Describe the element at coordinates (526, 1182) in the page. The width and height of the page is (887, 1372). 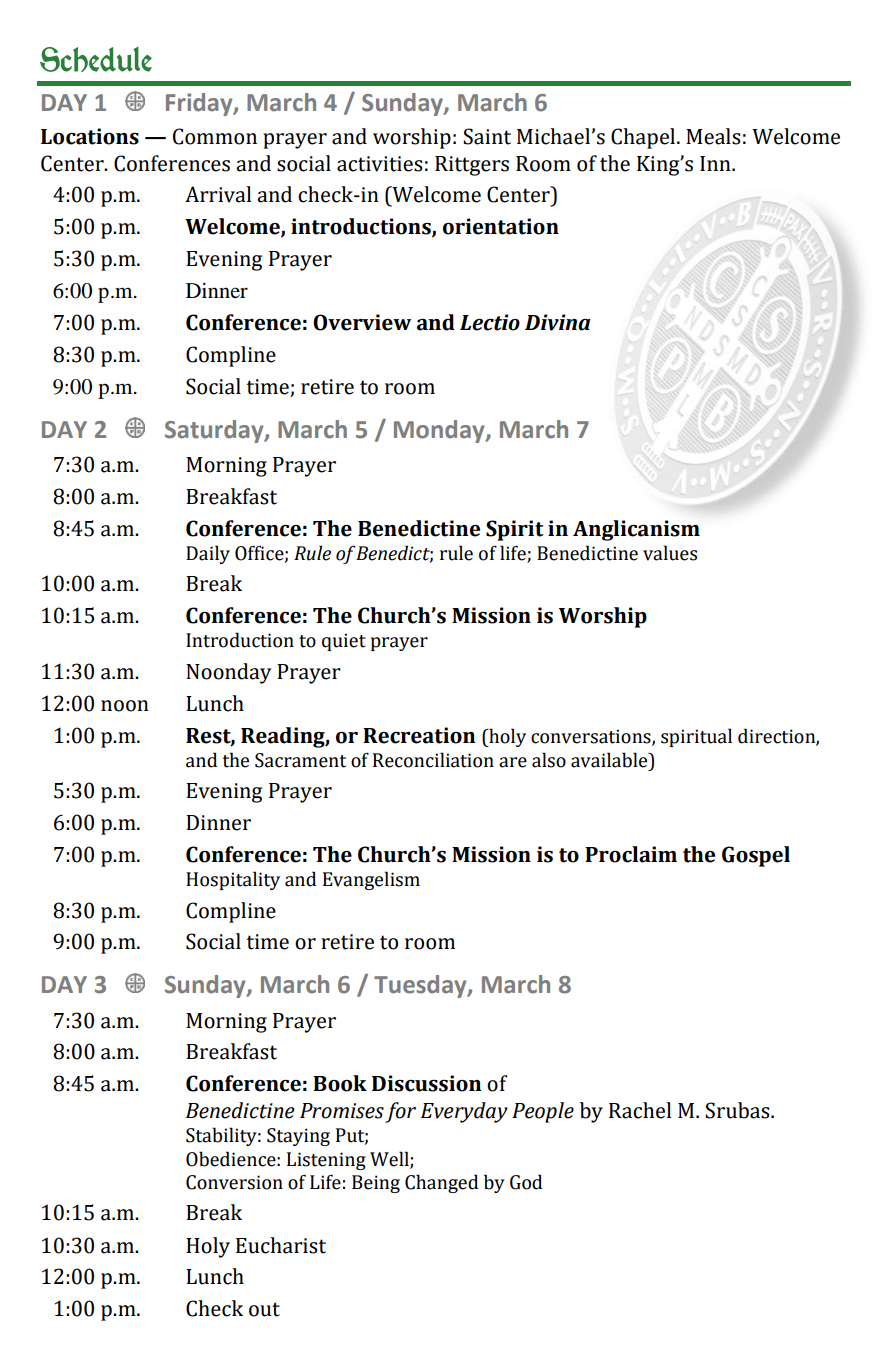
I see `God` at that location.
